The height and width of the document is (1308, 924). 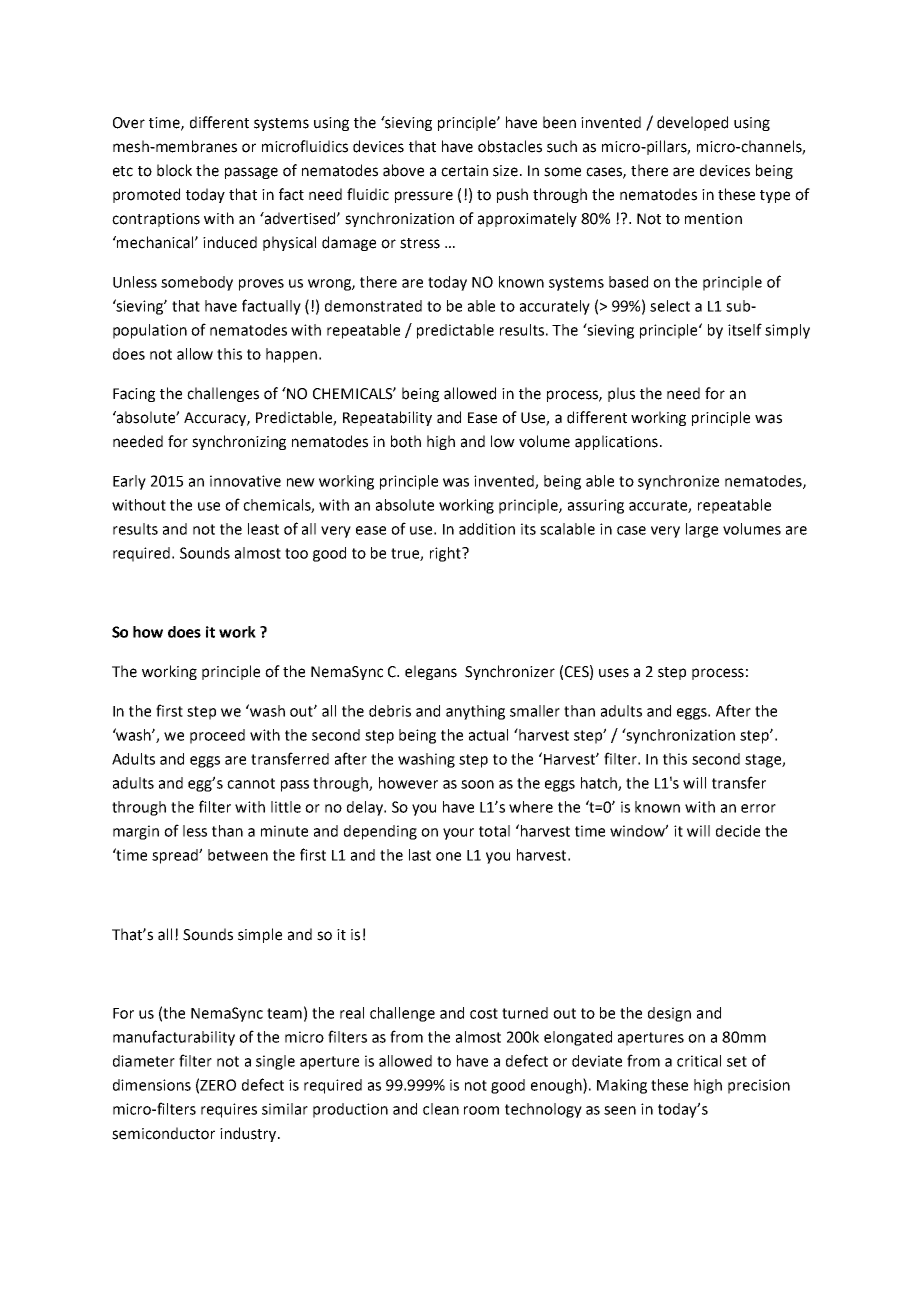 What do you see at coordinates (245, 481) in the document?
I see `innovative` at bounding box center [245, 481].
